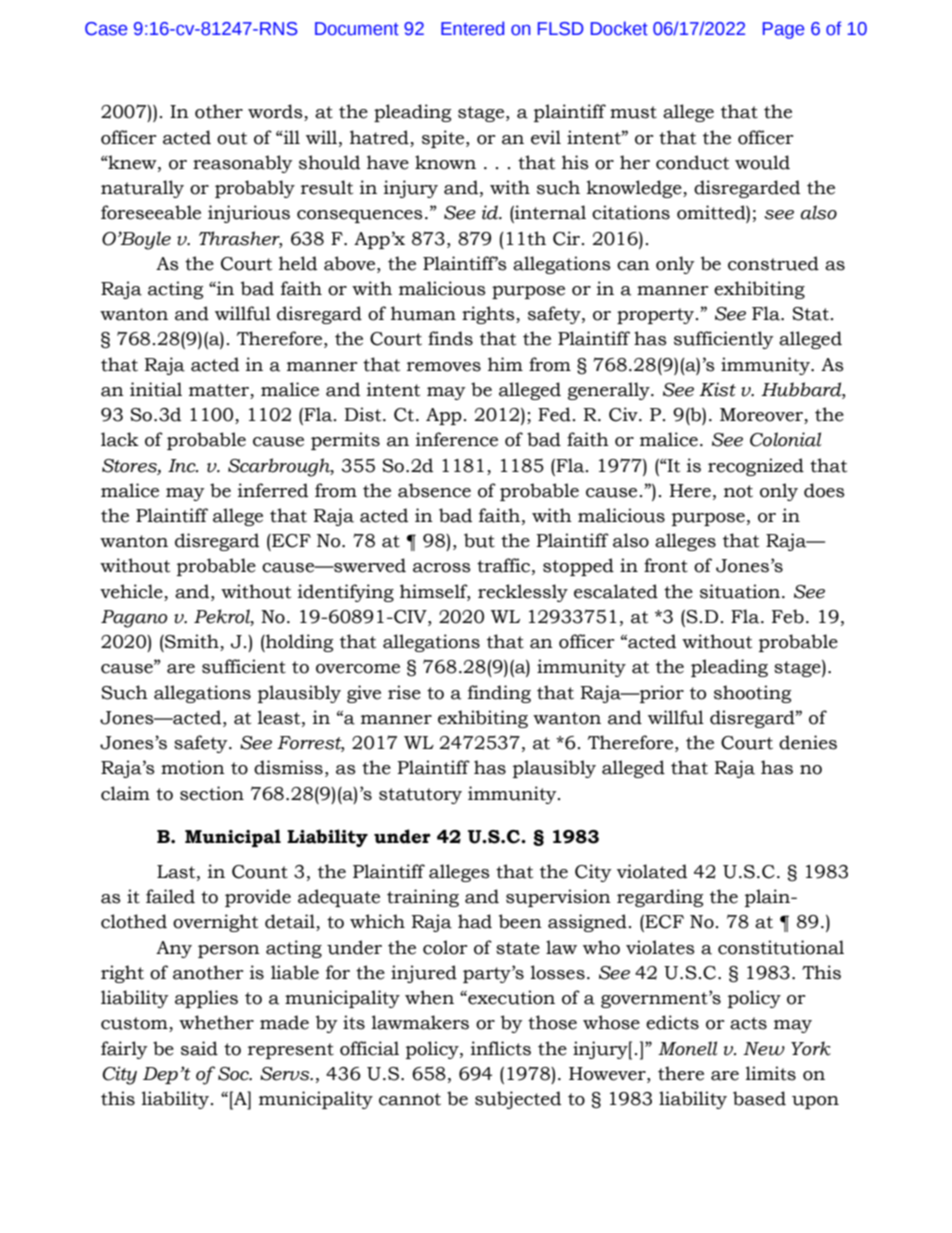 This screenshot has width=952, height=1233. I want to click on Case, so click(106, 29).
